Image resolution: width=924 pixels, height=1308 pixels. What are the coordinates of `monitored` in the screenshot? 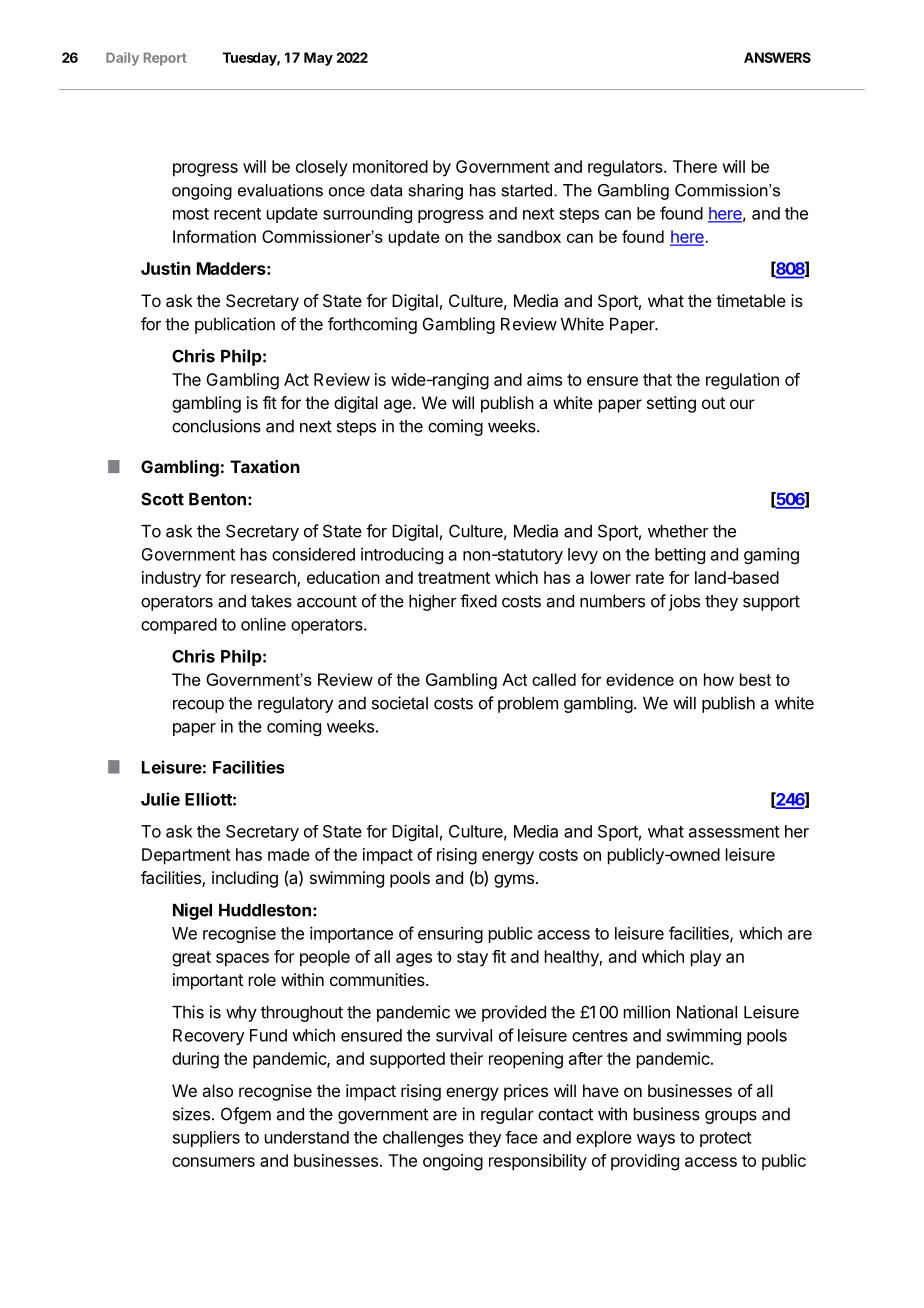 It's located at (390, 166).
